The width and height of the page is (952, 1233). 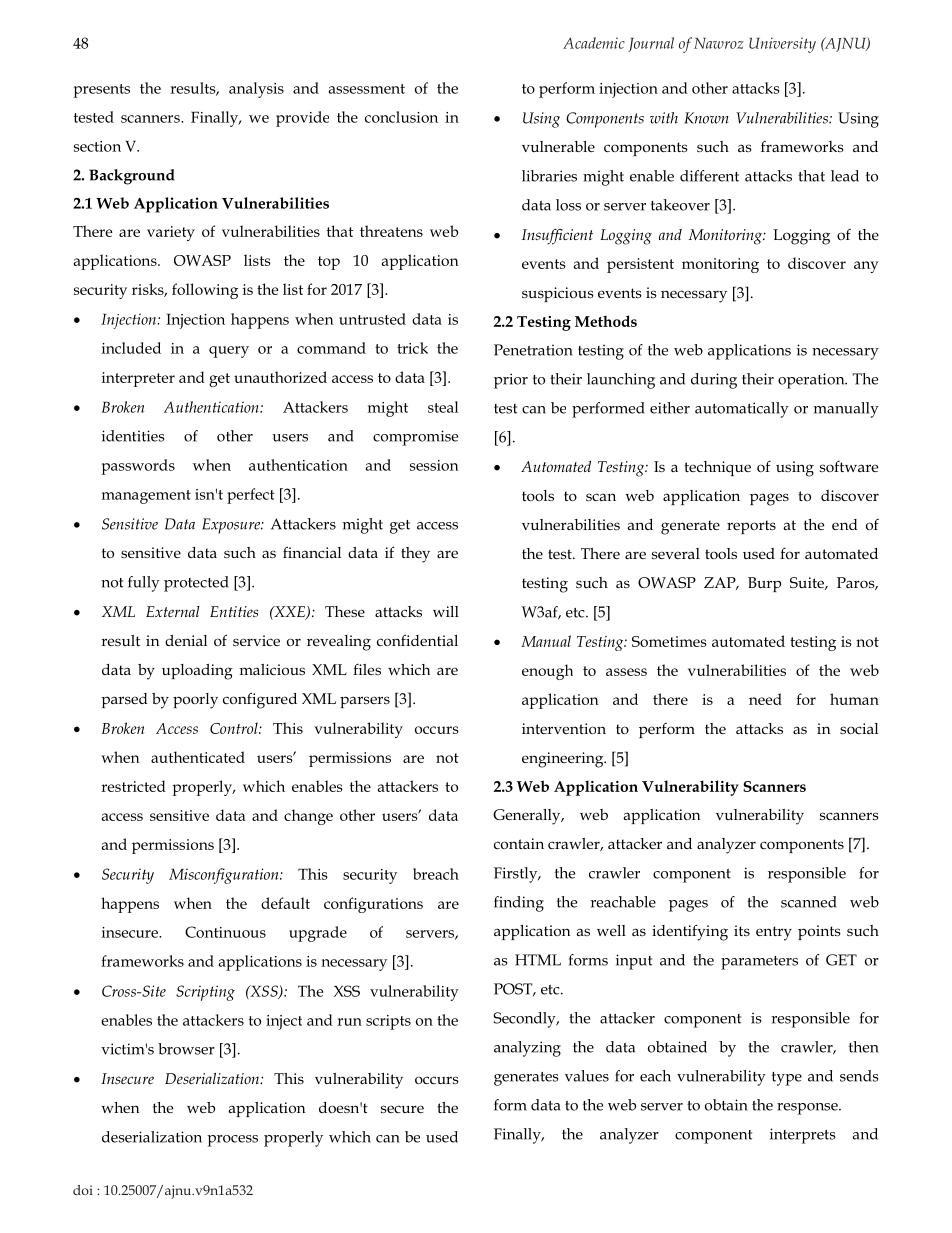 I want to click on presents, so click(x=102, y=91).
